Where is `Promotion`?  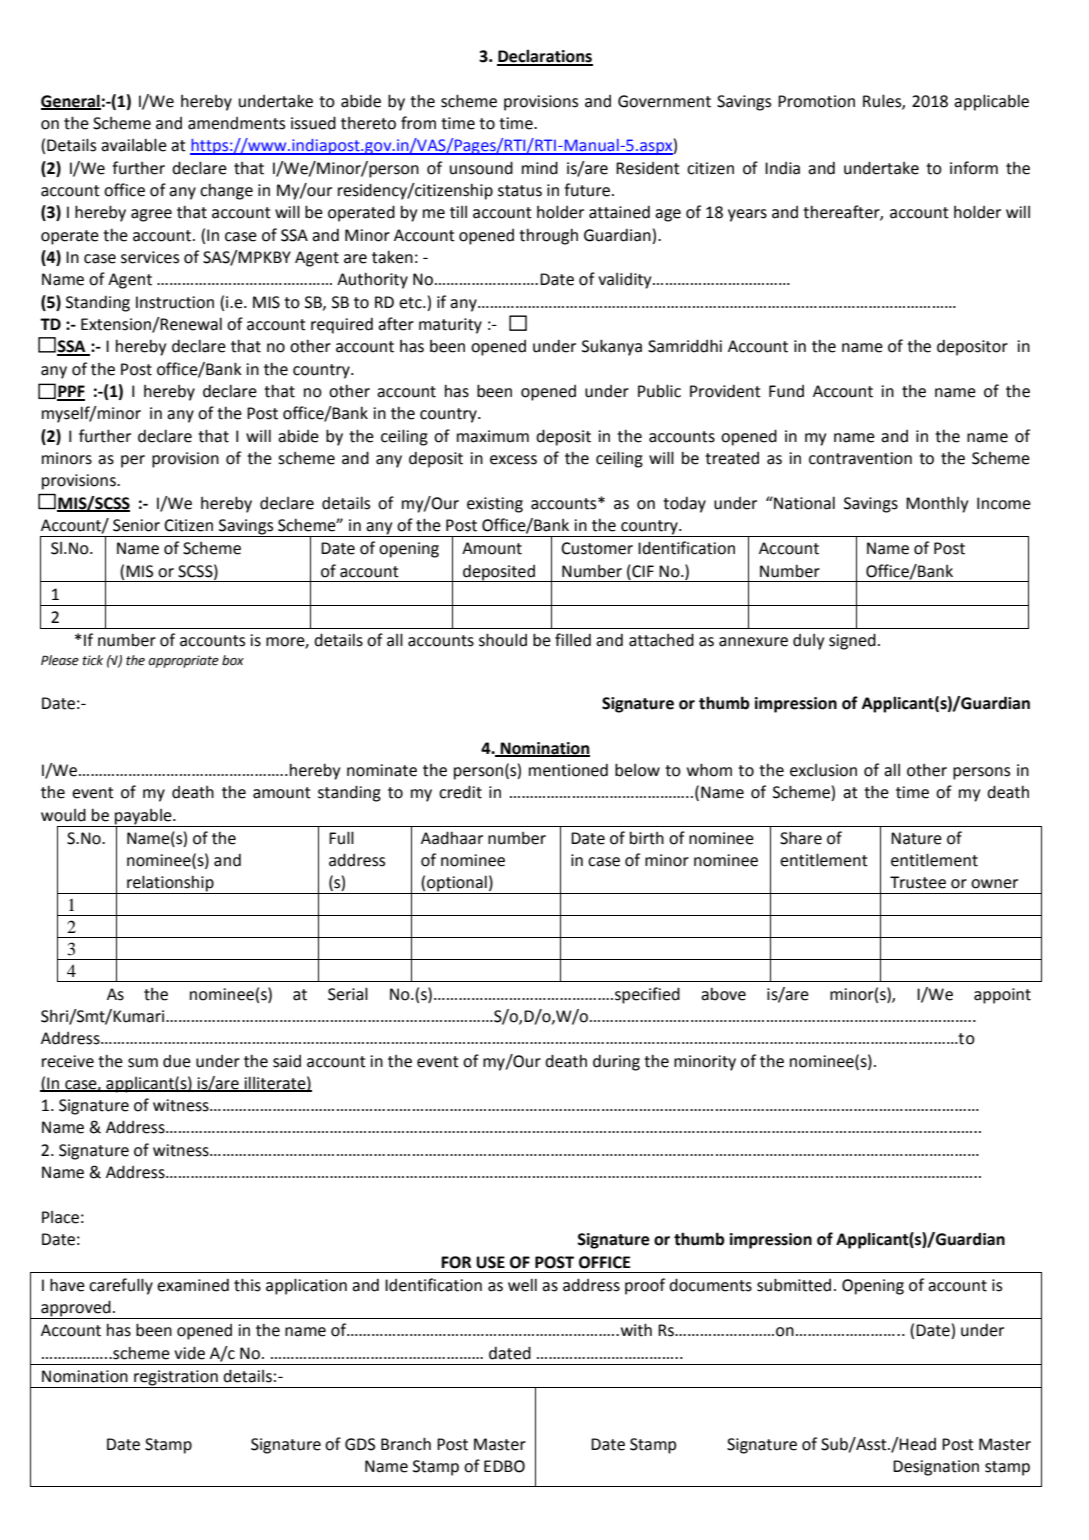
Promotion is located at coordinates (816, 101).
